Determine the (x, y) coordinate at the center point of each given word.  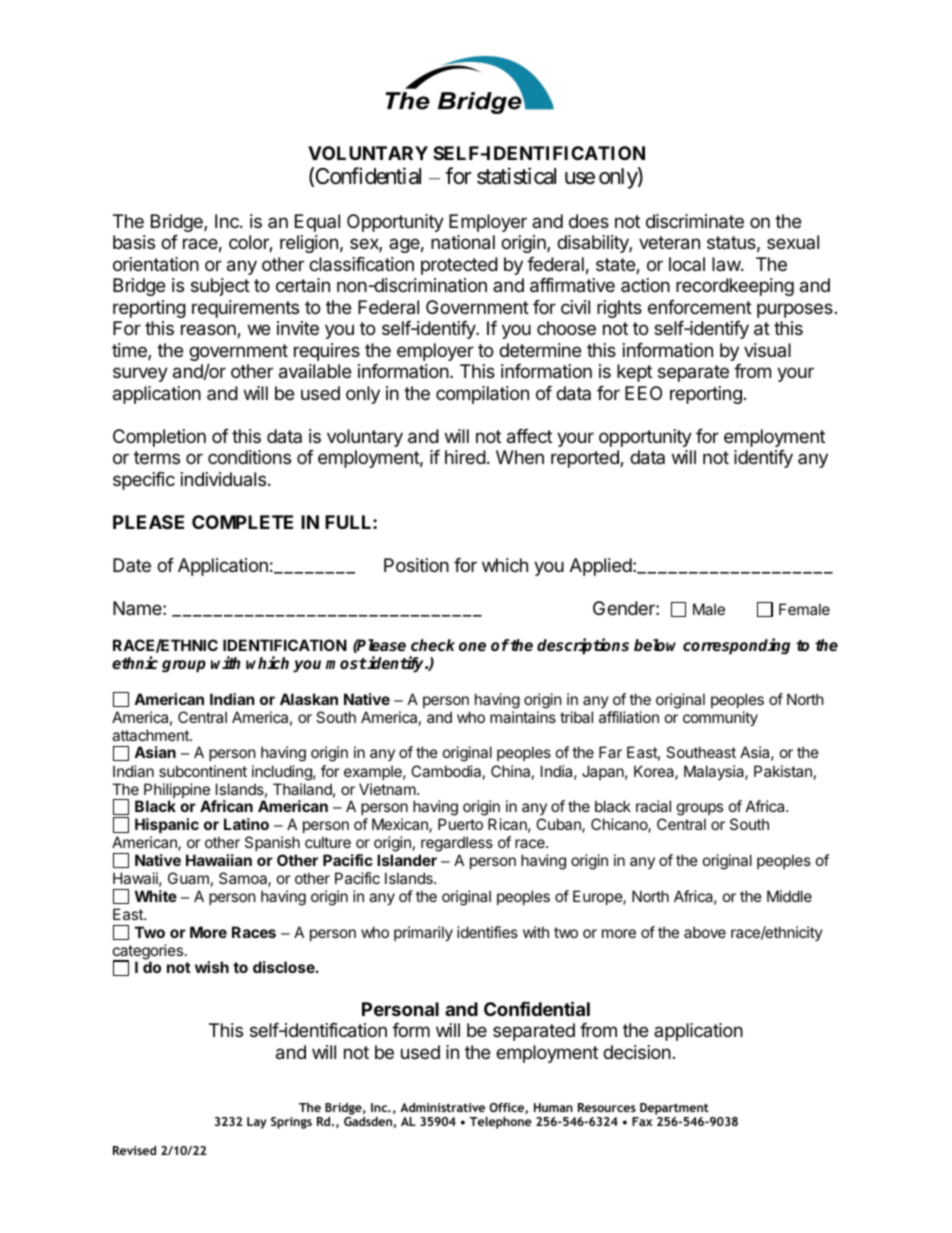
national (463, 242)
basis (134, 242)
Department (674, 1109)
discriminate (695, 221)
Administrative (442, 1107)
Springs (291, 1123)
